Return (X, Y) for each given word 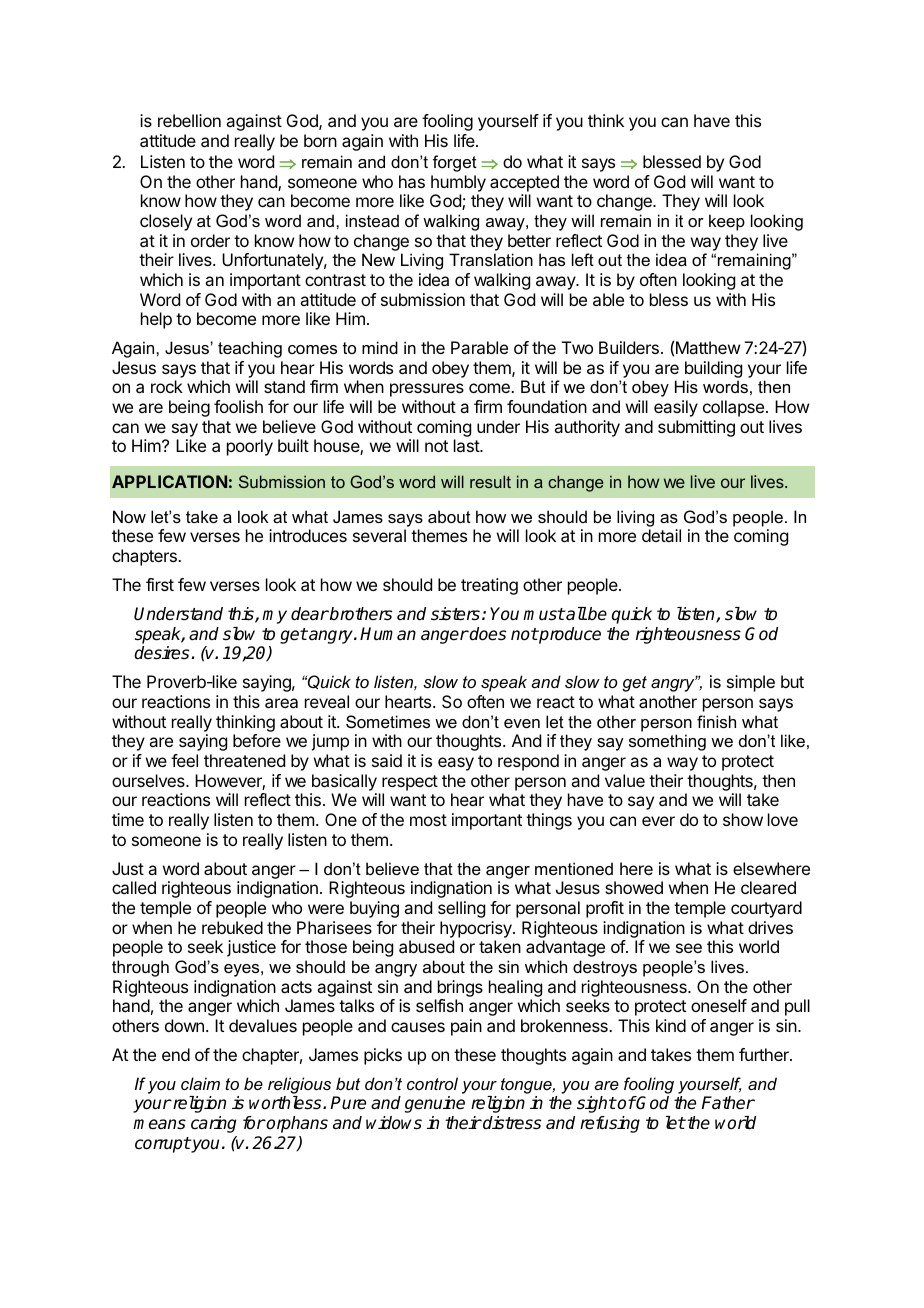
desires (163, 653)
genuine (435, 1104)
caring (213, 1124)
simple (751, 683)
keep (727, 222)
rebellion (189, 120)
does (487, 634)
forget (455, 163)
